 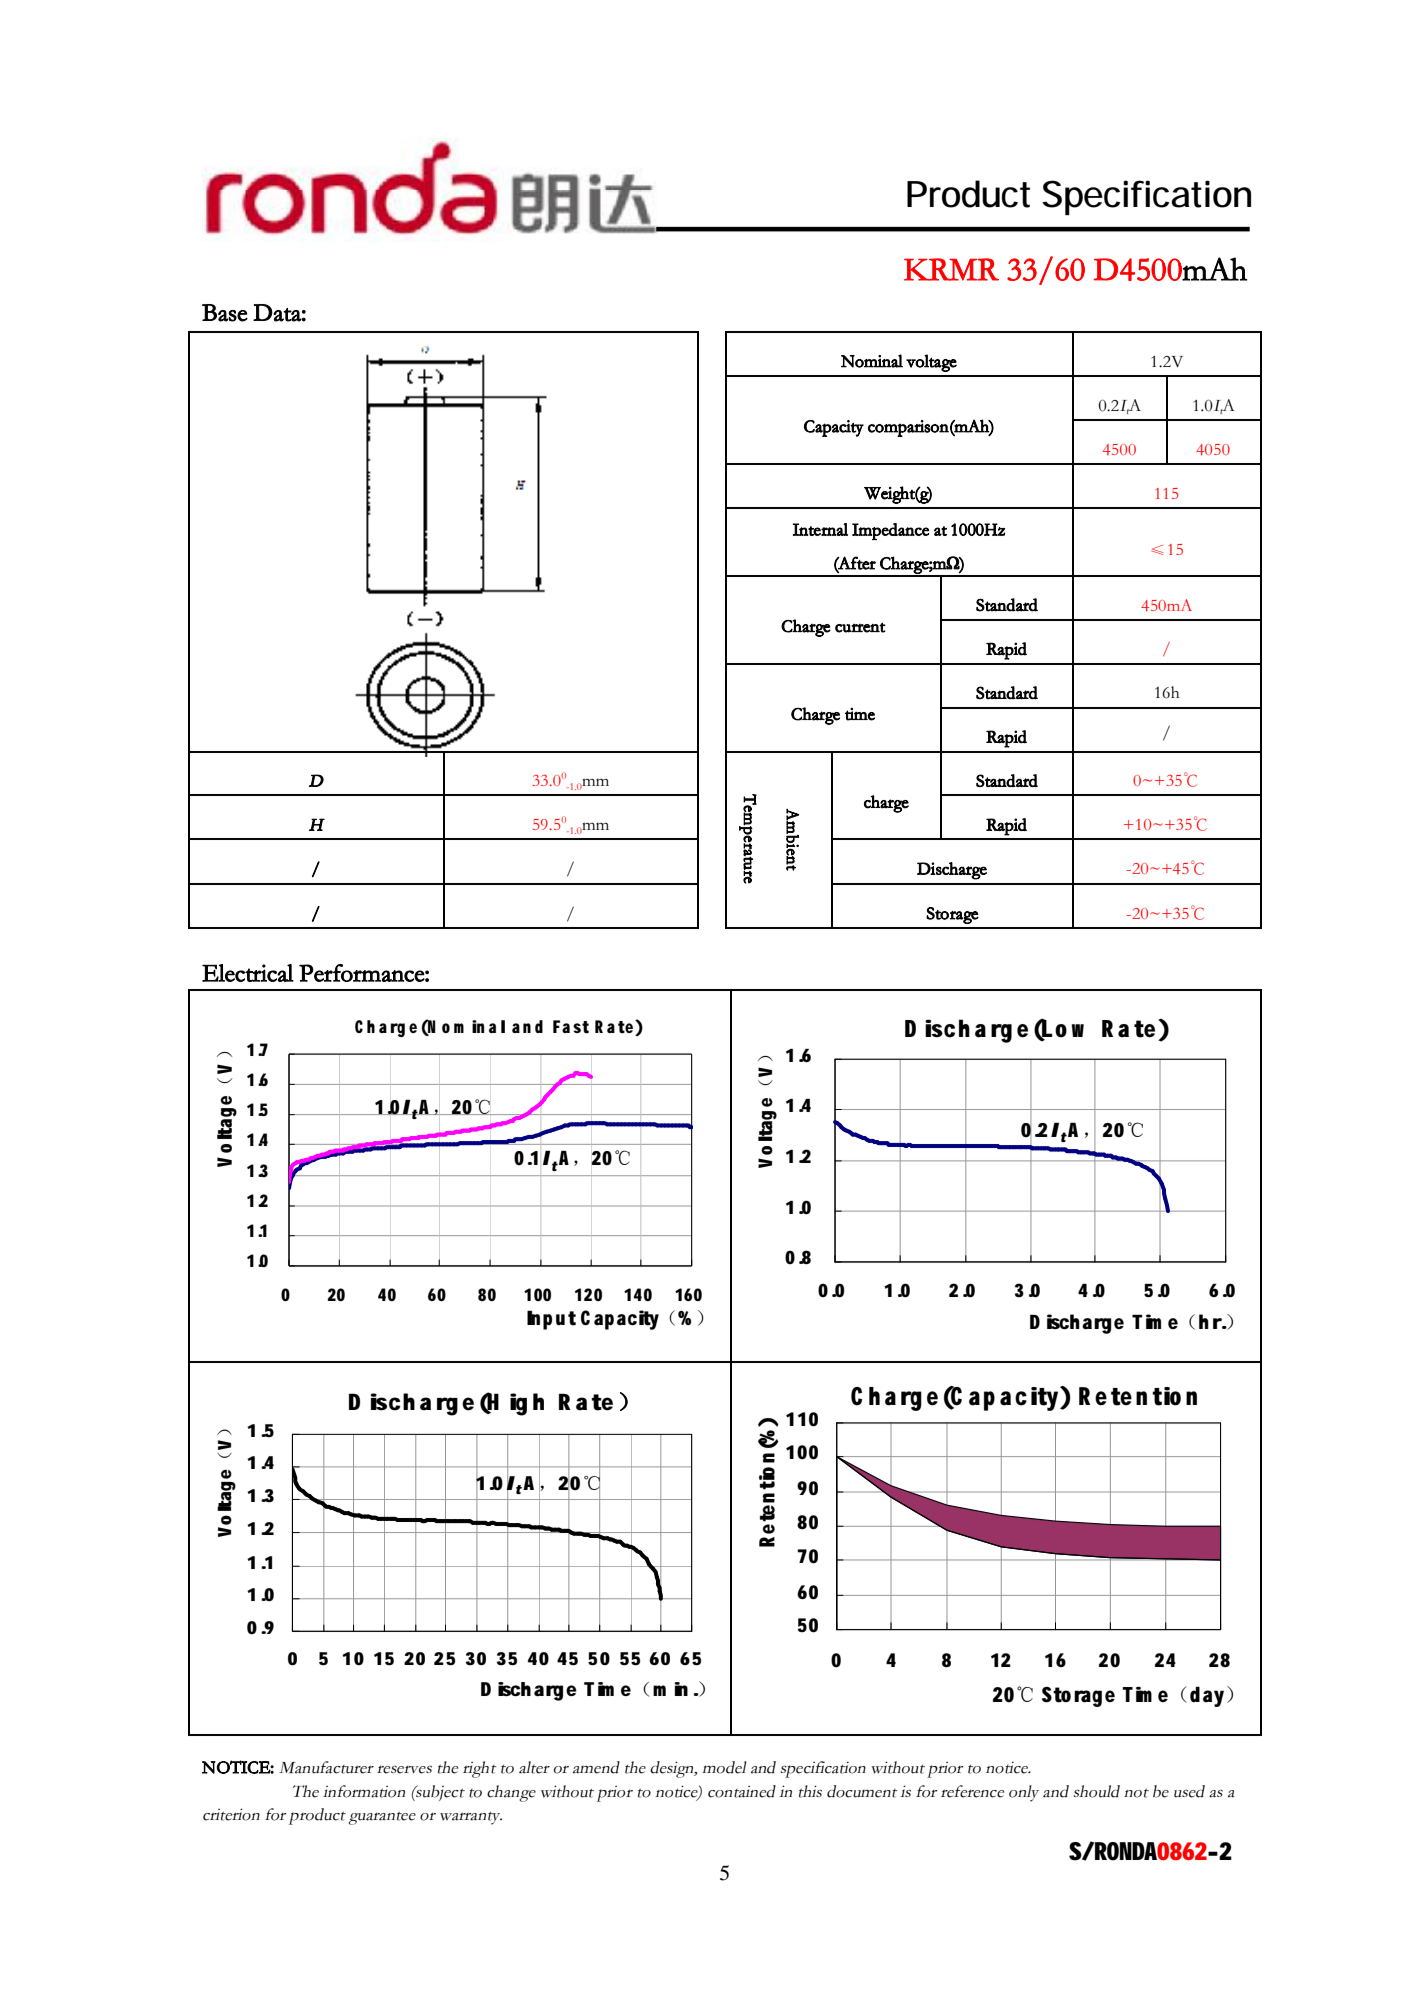 I want to click on current, so click(x=860, y=627).
